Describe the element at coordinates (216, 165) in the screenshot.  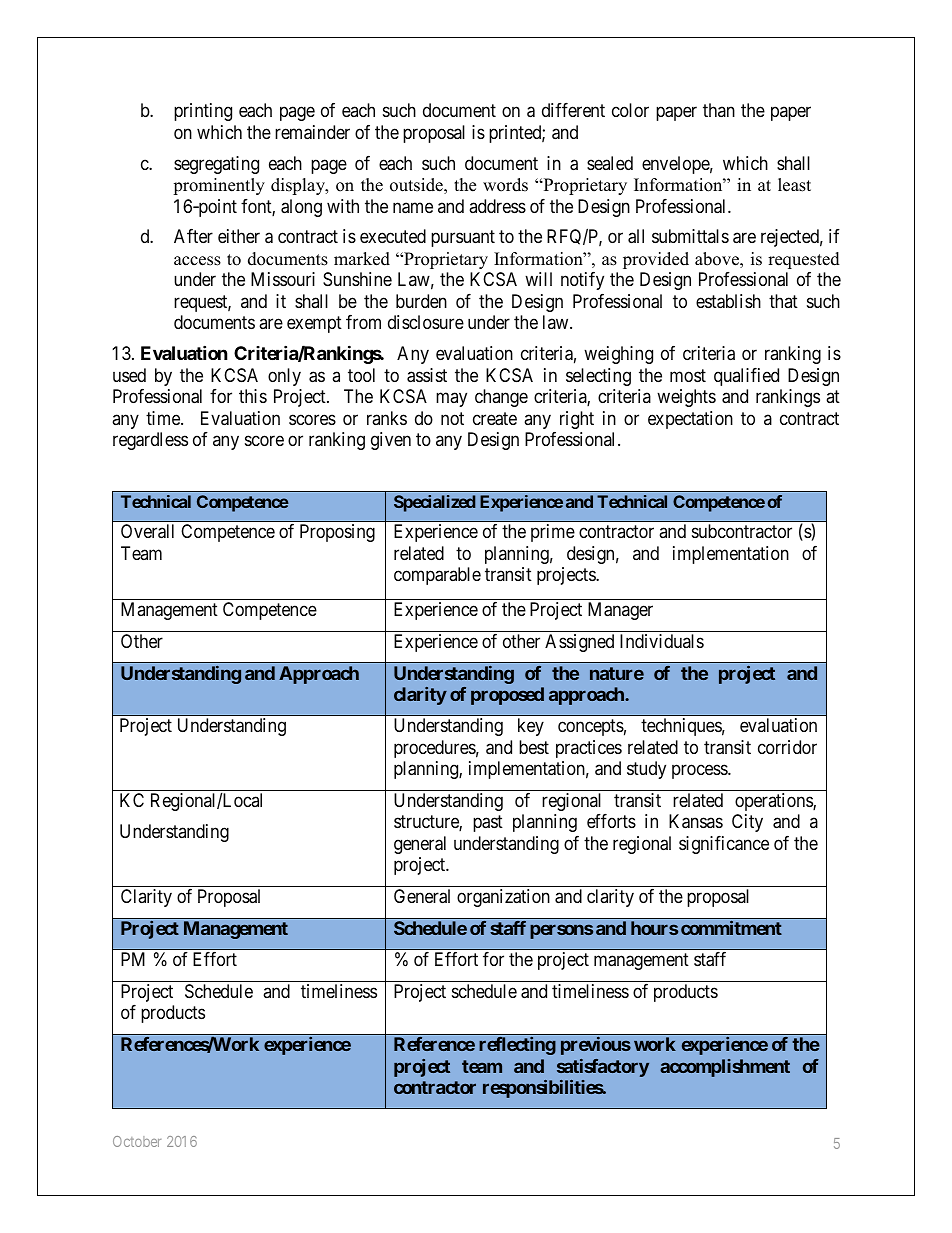
I see `segregating` at that location.
